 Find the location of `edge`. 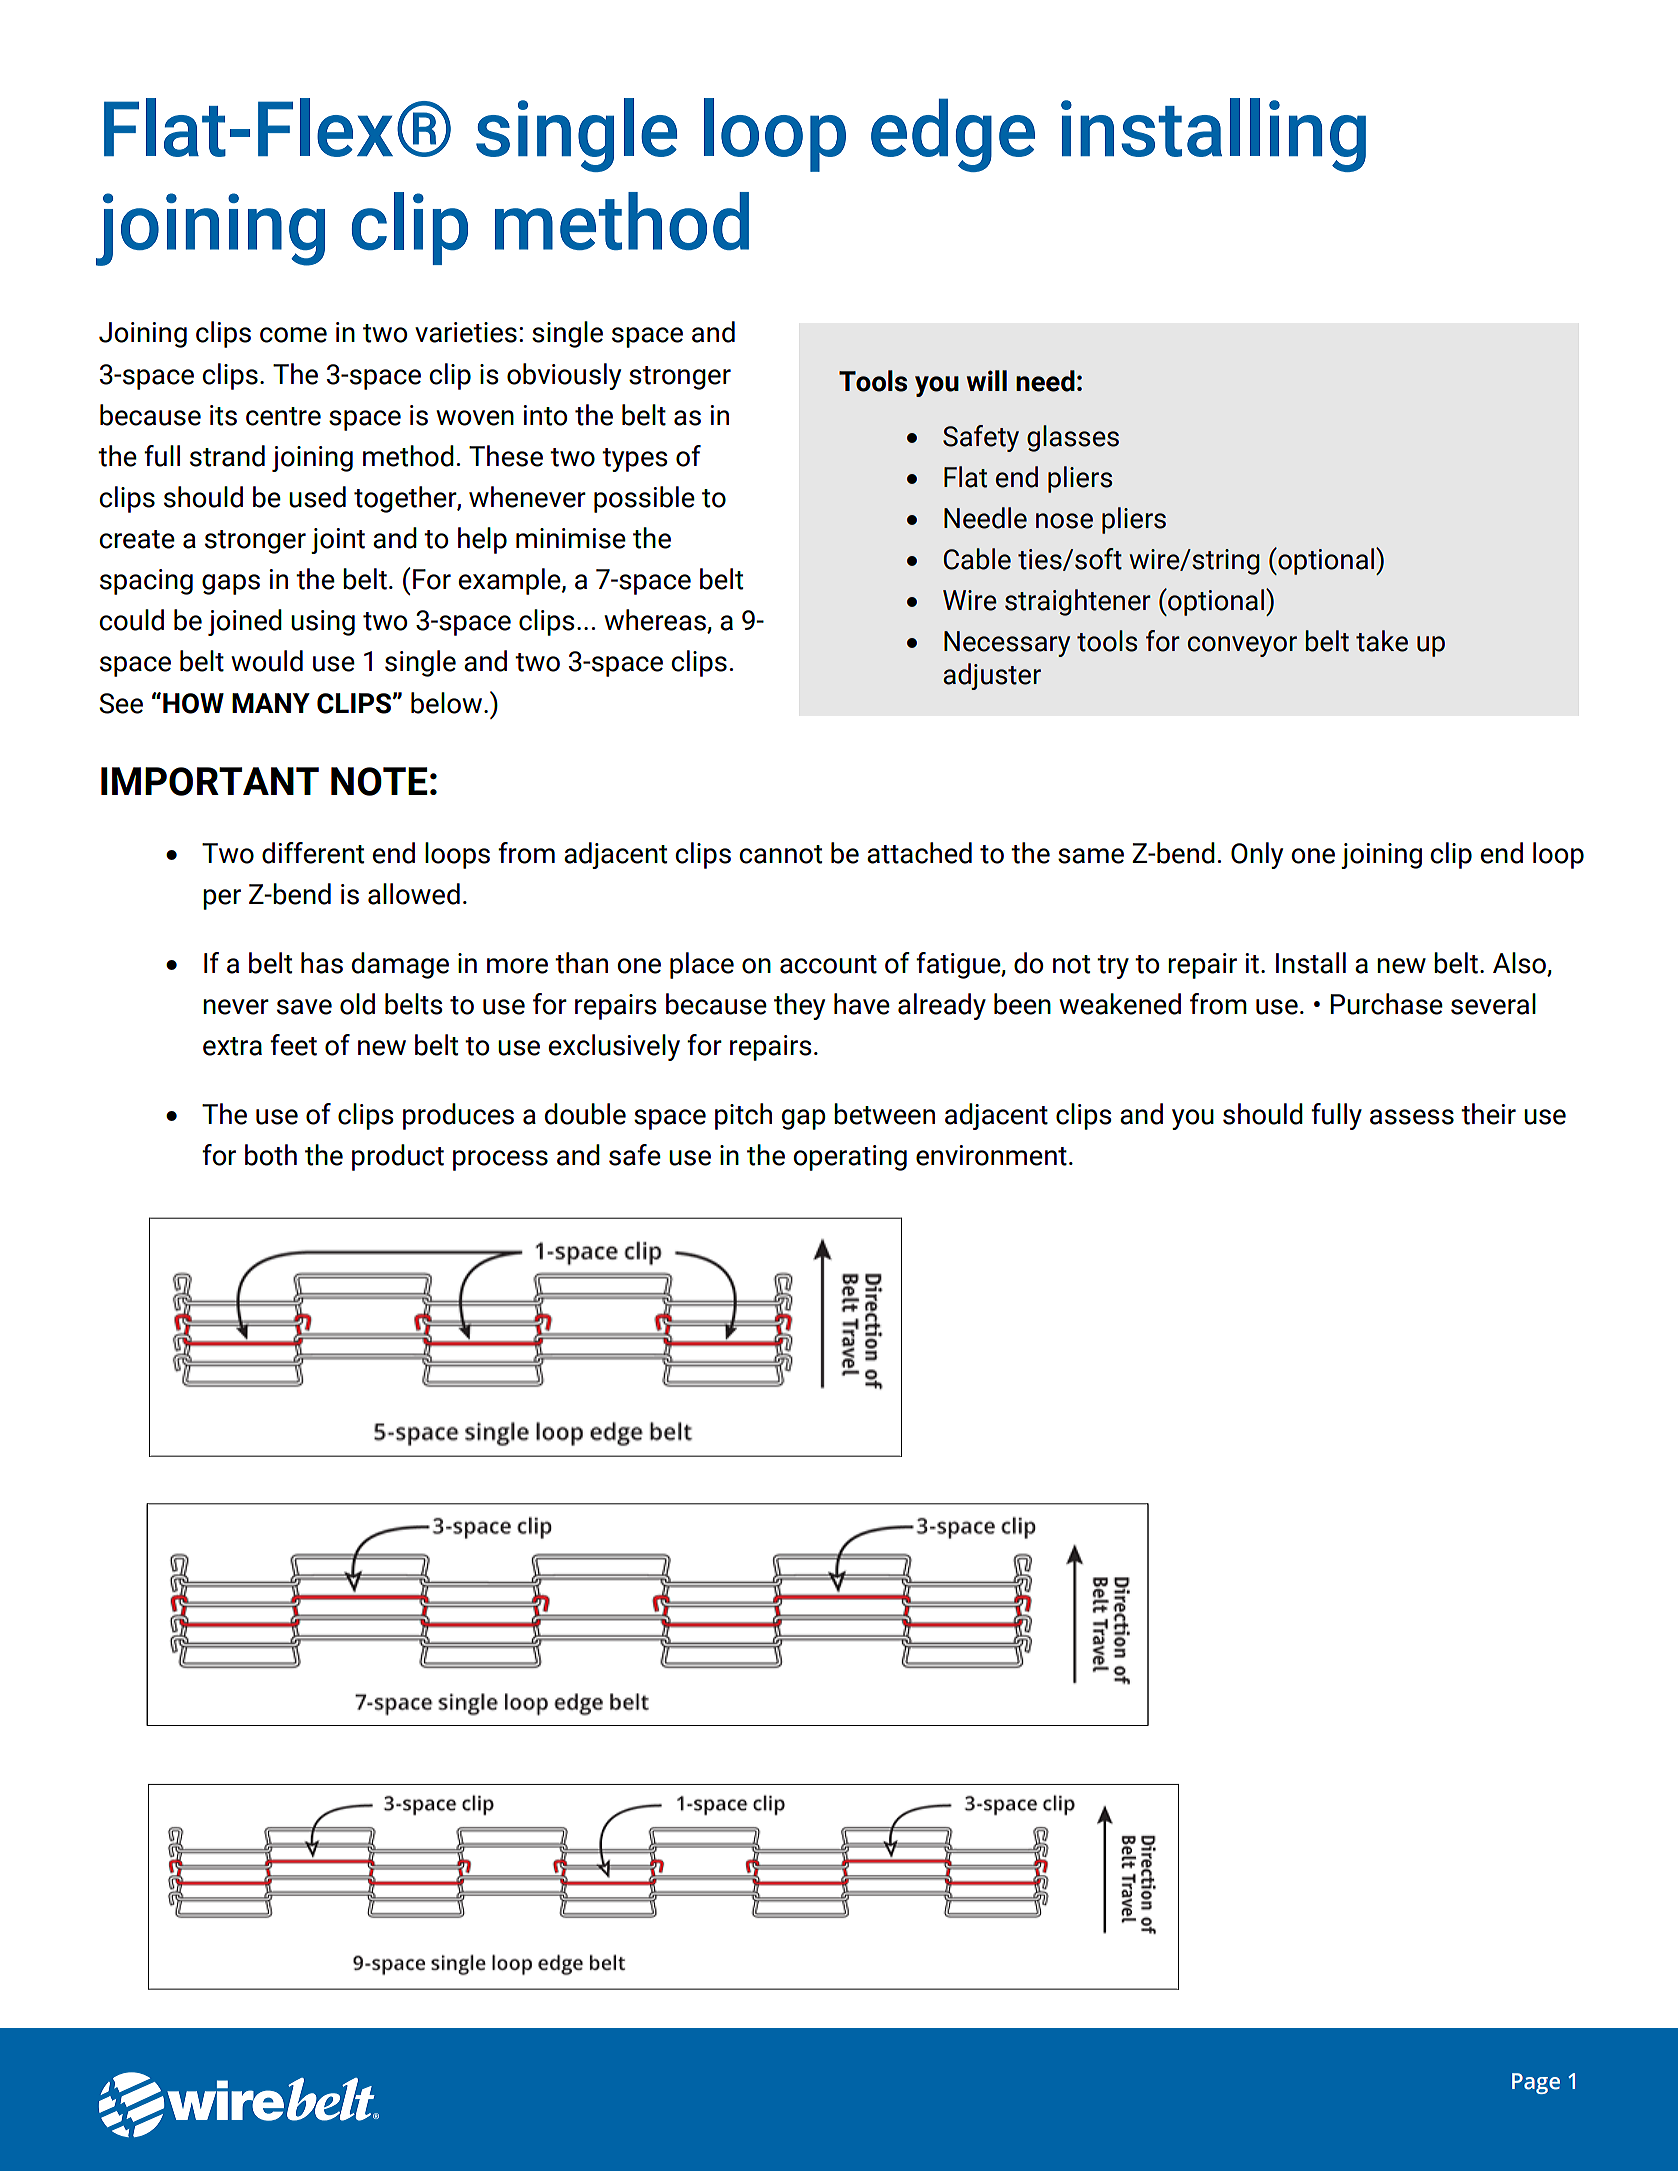

edge is located at coordinates (953, 135).
